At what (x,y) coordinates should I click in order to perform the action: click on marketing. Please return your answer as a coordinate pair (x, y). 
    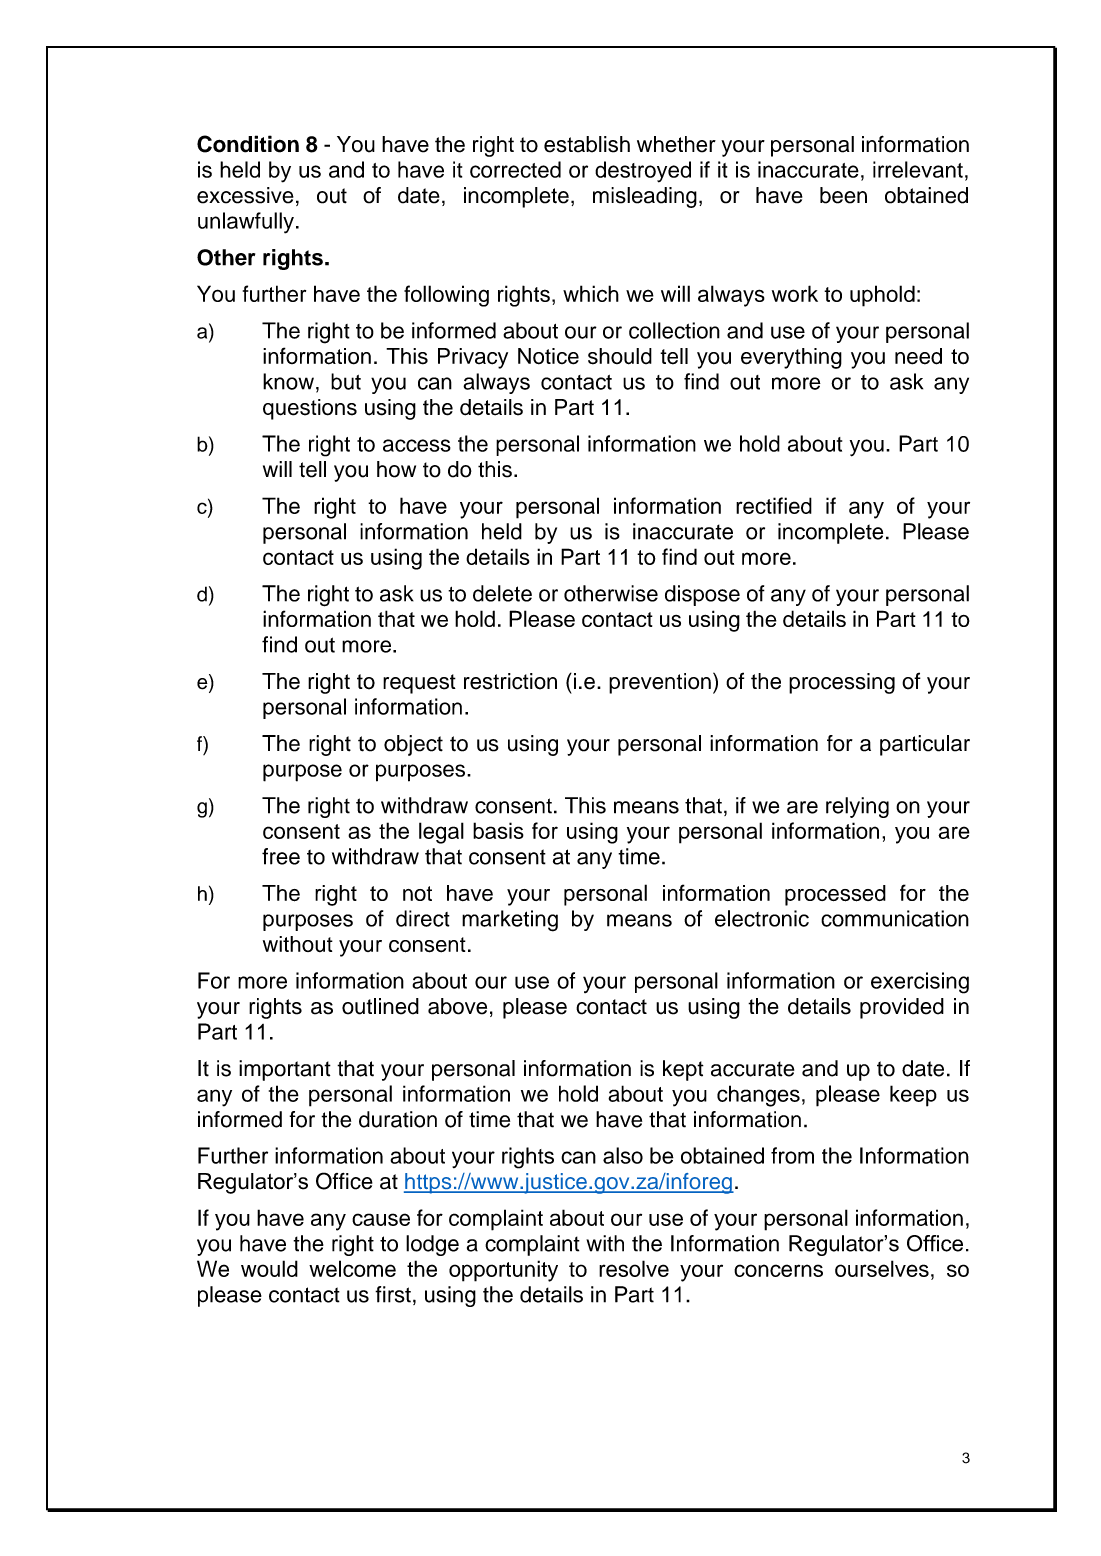
    Looking at the image, I should click on (510, 921).
